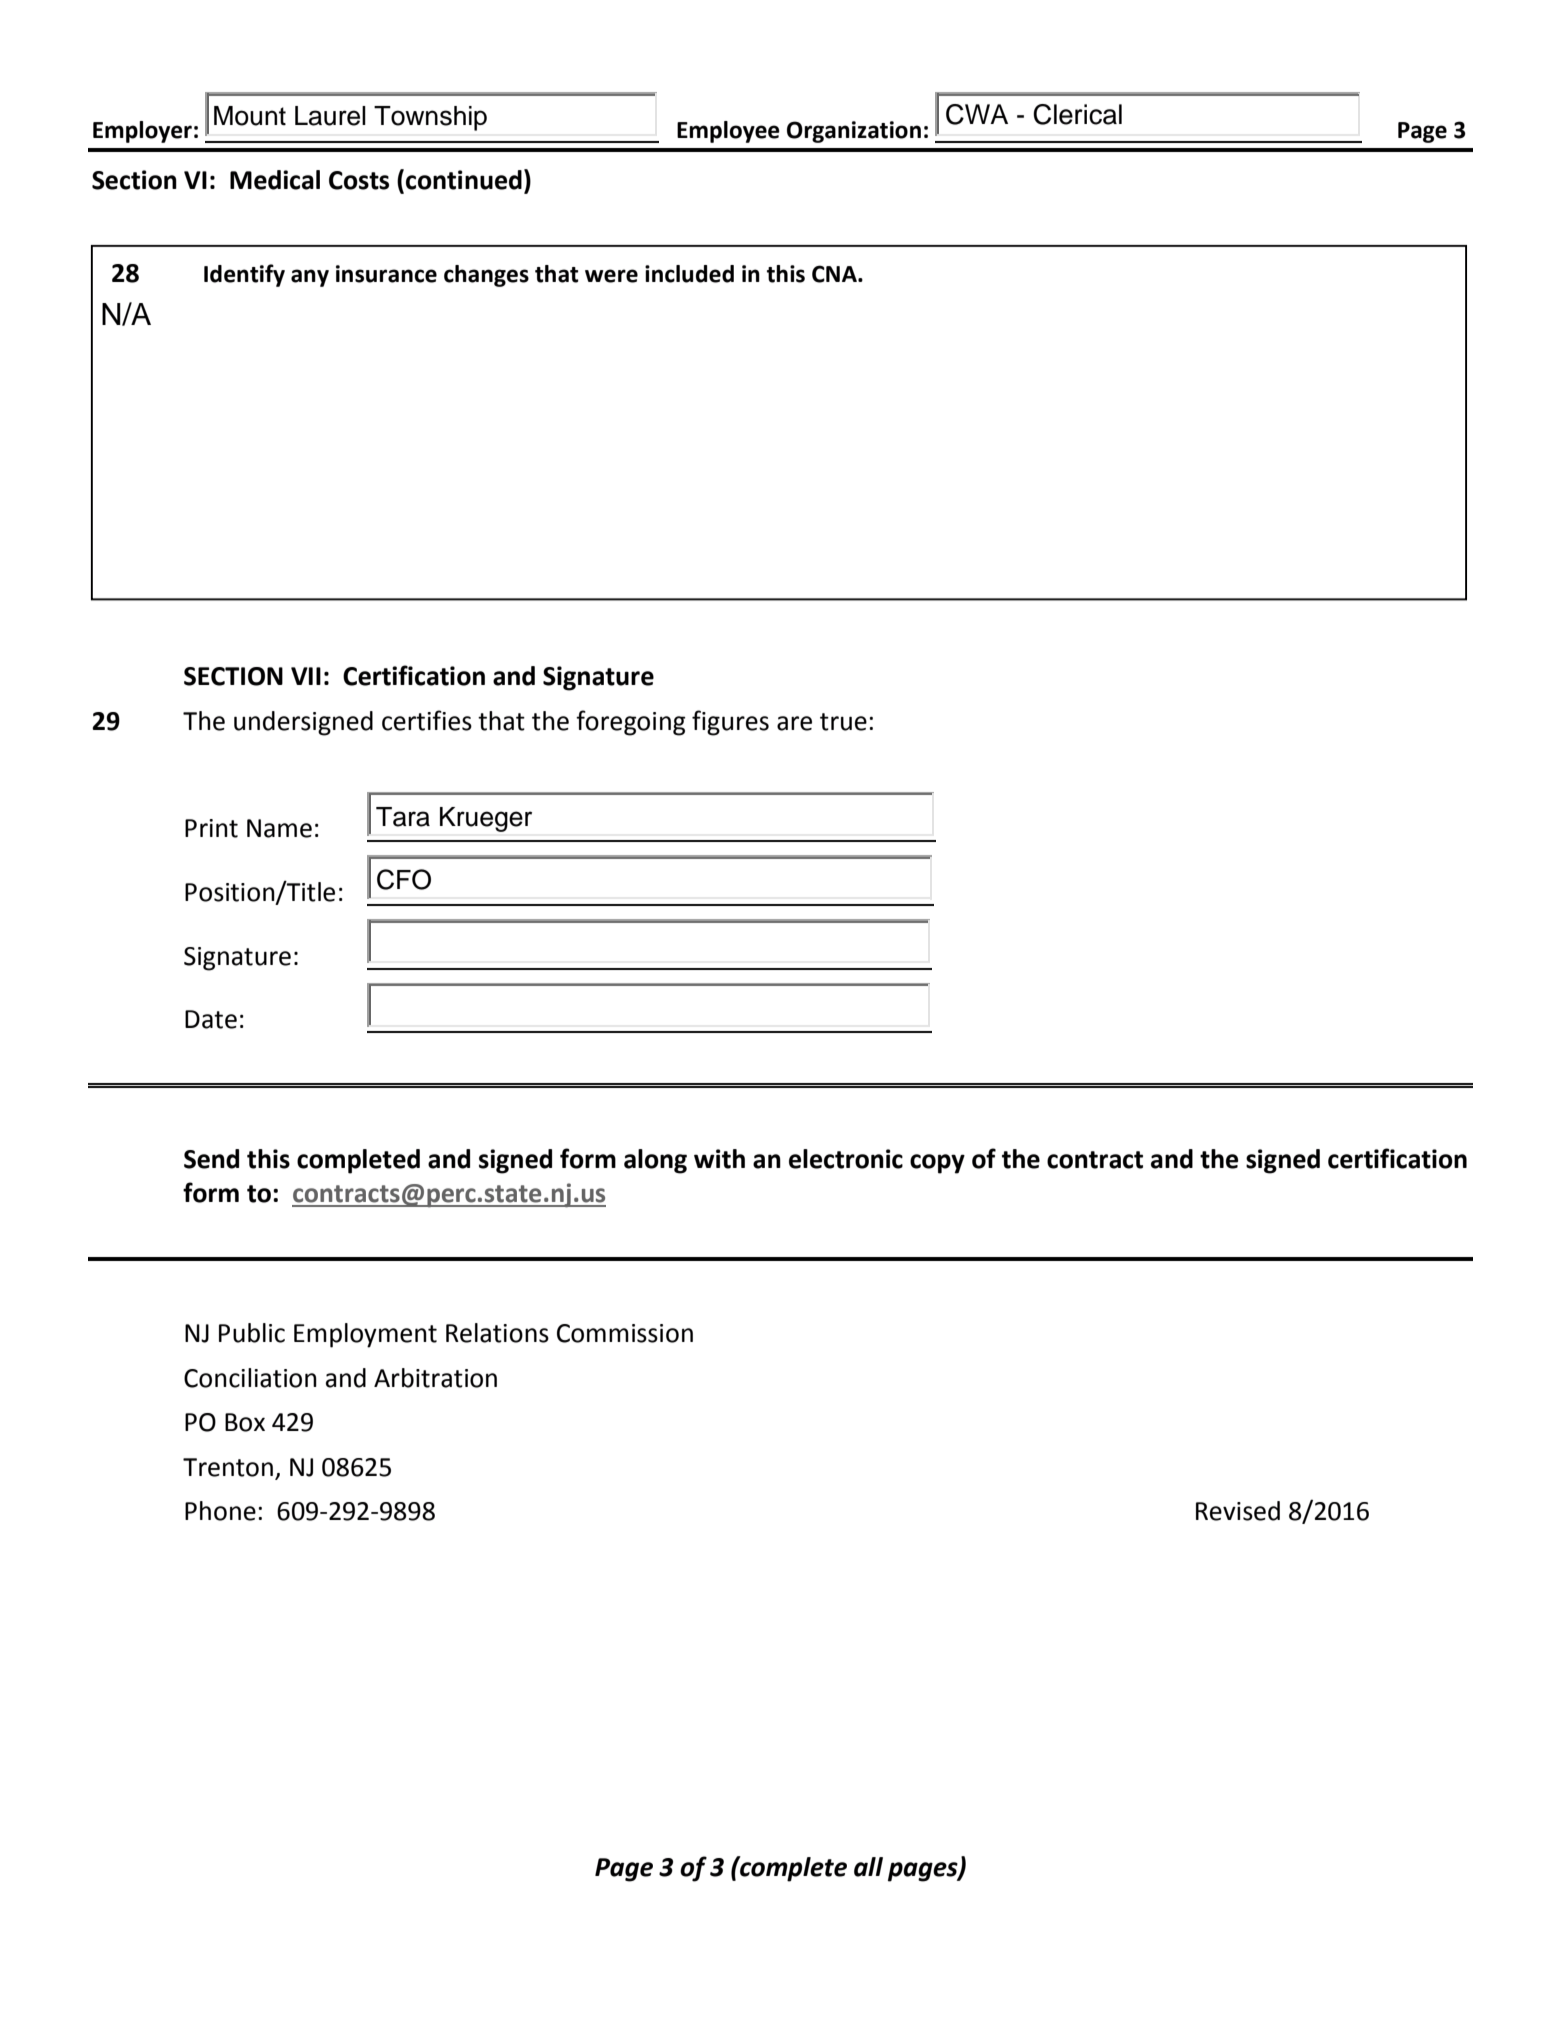  I want to click on true, so click(843, 722).
